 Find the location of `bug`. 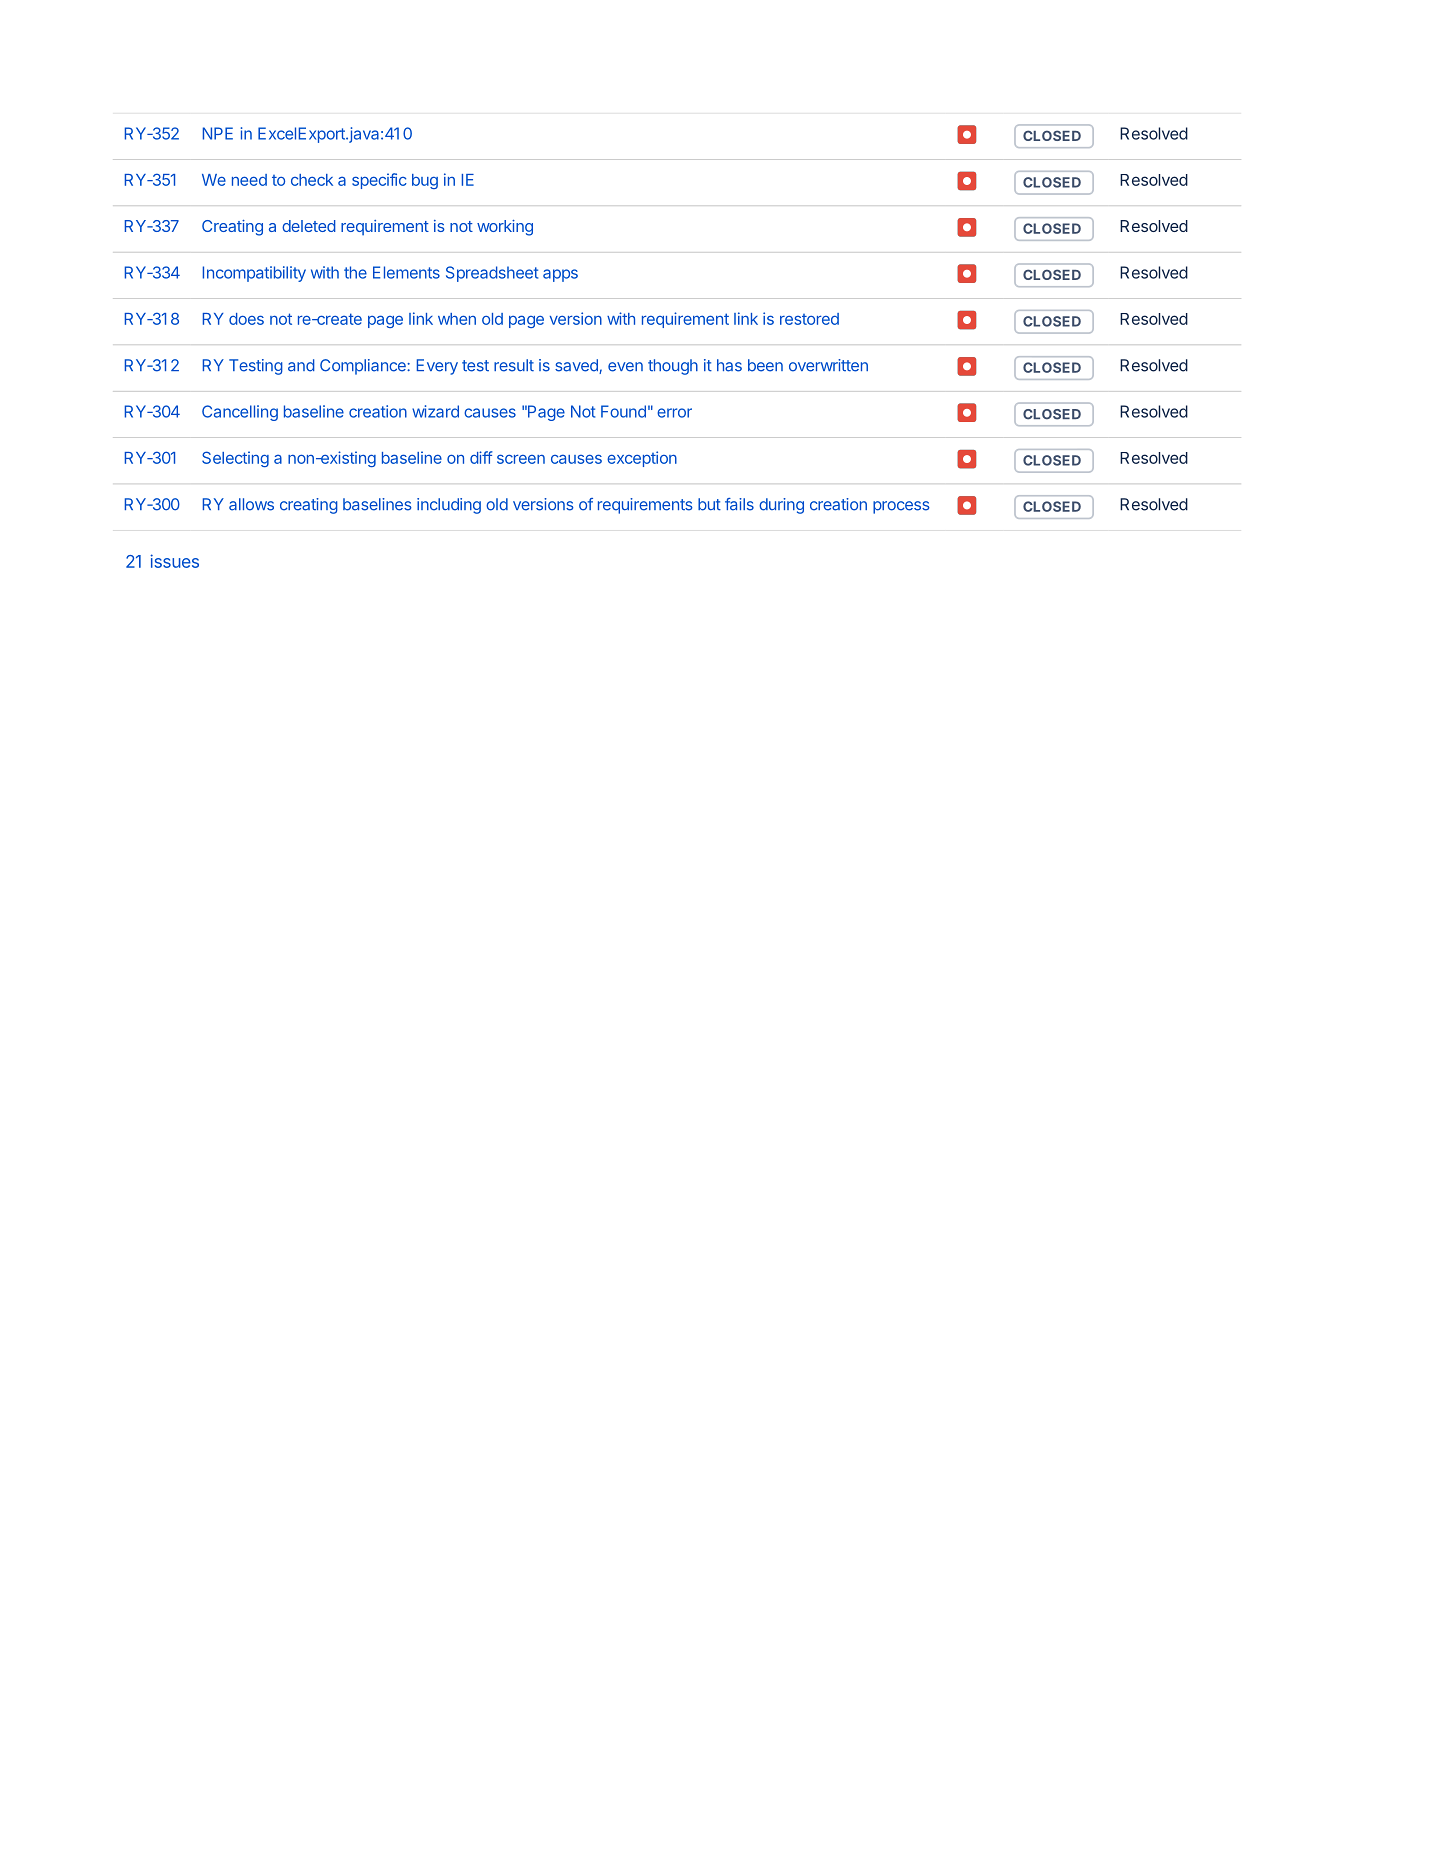

bug is located at coordinates (425, 181).
